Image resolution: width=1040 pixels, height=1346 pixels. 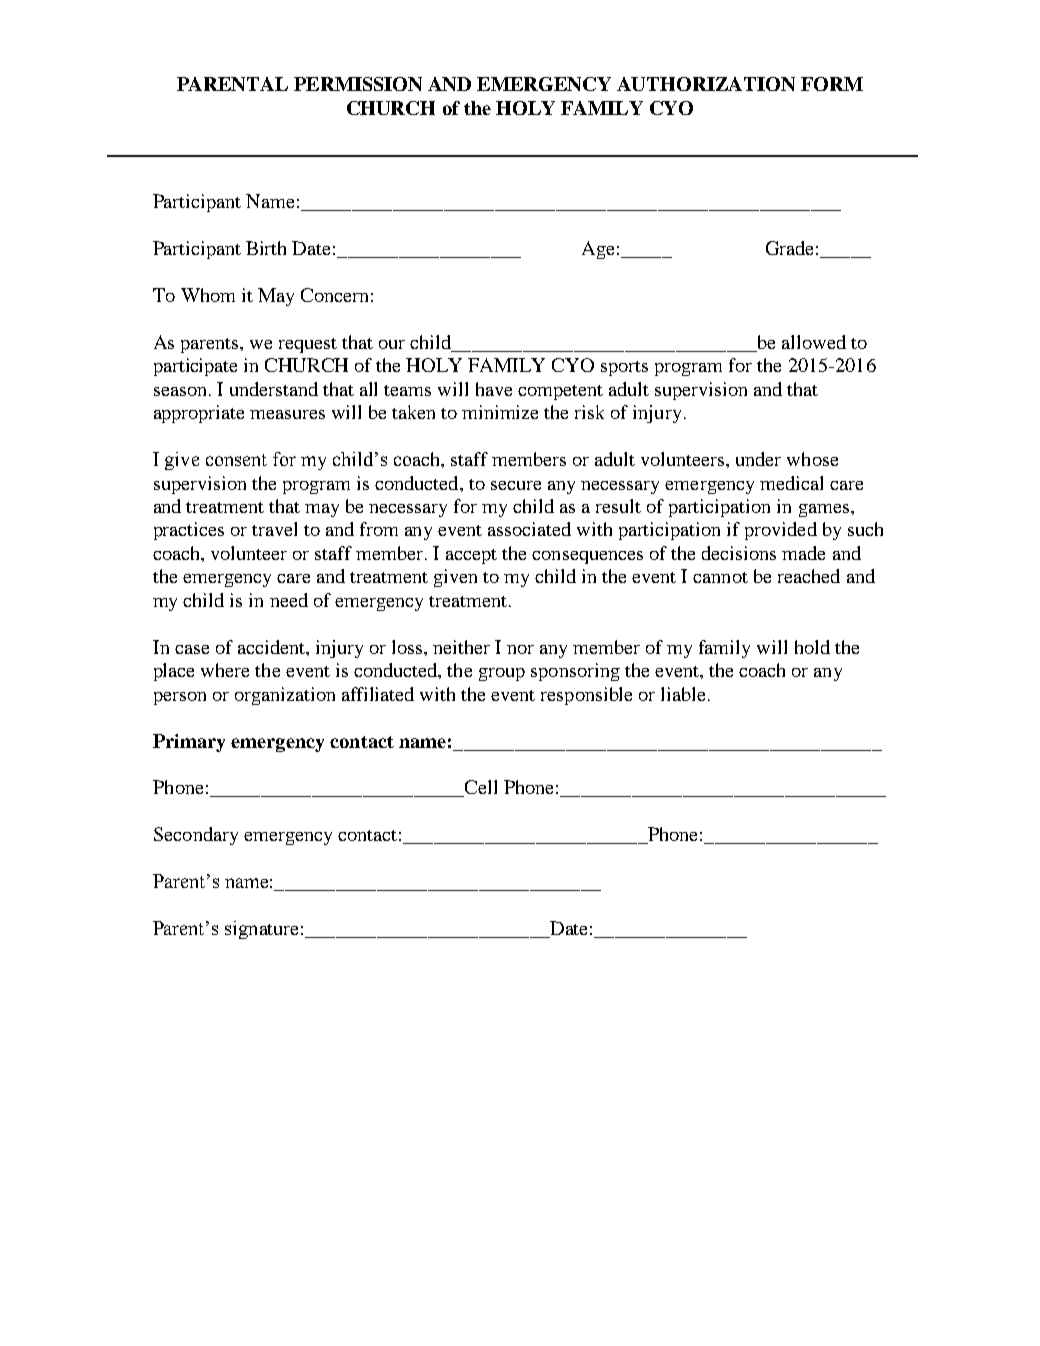 What do you see at coordinates (706, 84) in the screenshot?
I see `AUTHORIZATION` at bounding box center [706, 84].
